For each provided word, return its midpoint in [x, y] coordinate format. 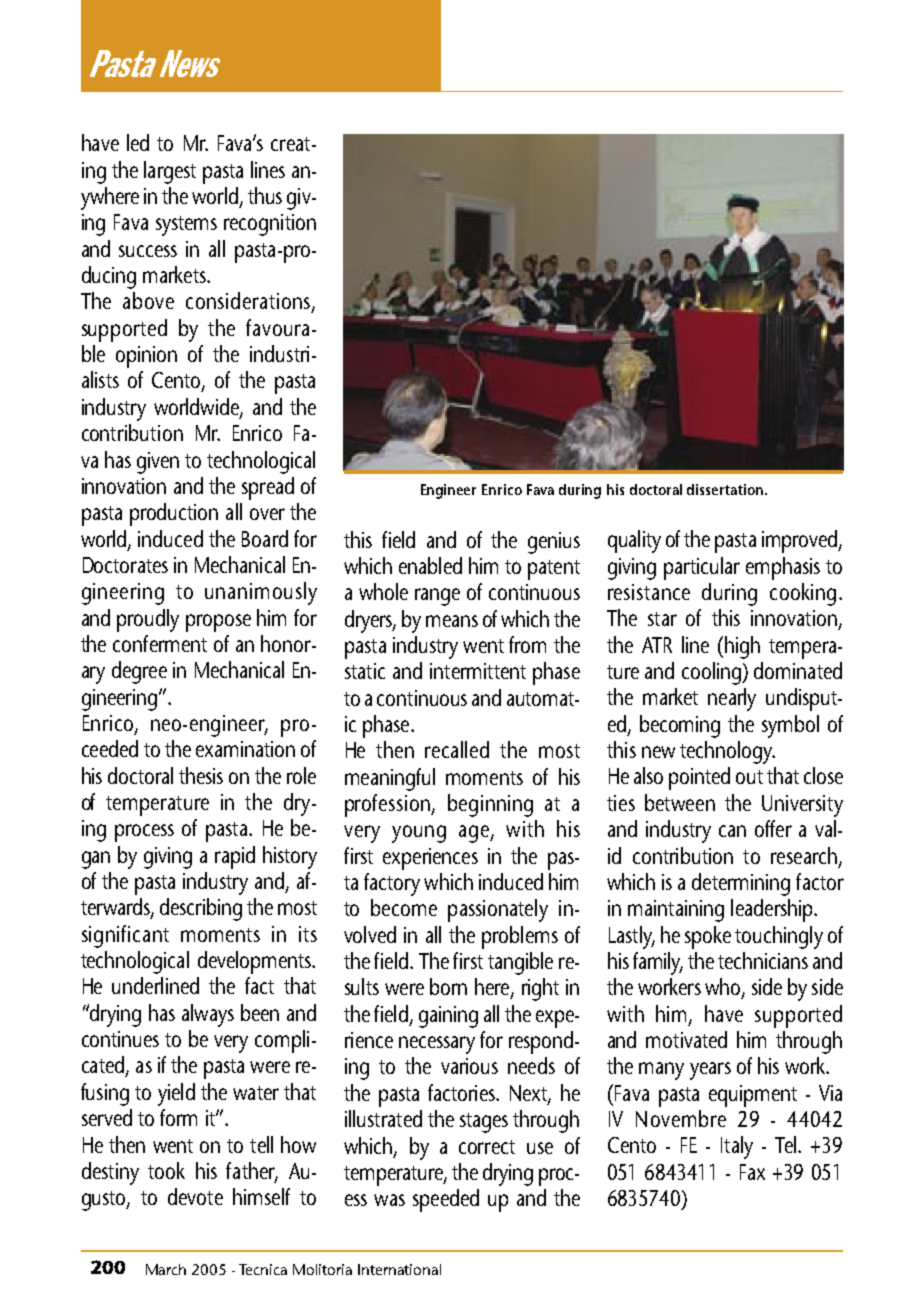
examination [245, 749]
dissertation [725, 489]
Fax [752, 1172]
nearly [732, 699]
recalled [457, 749]
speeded [446, 1200]
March [166, 1269]
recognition [270, 225]
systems [186, 226]
